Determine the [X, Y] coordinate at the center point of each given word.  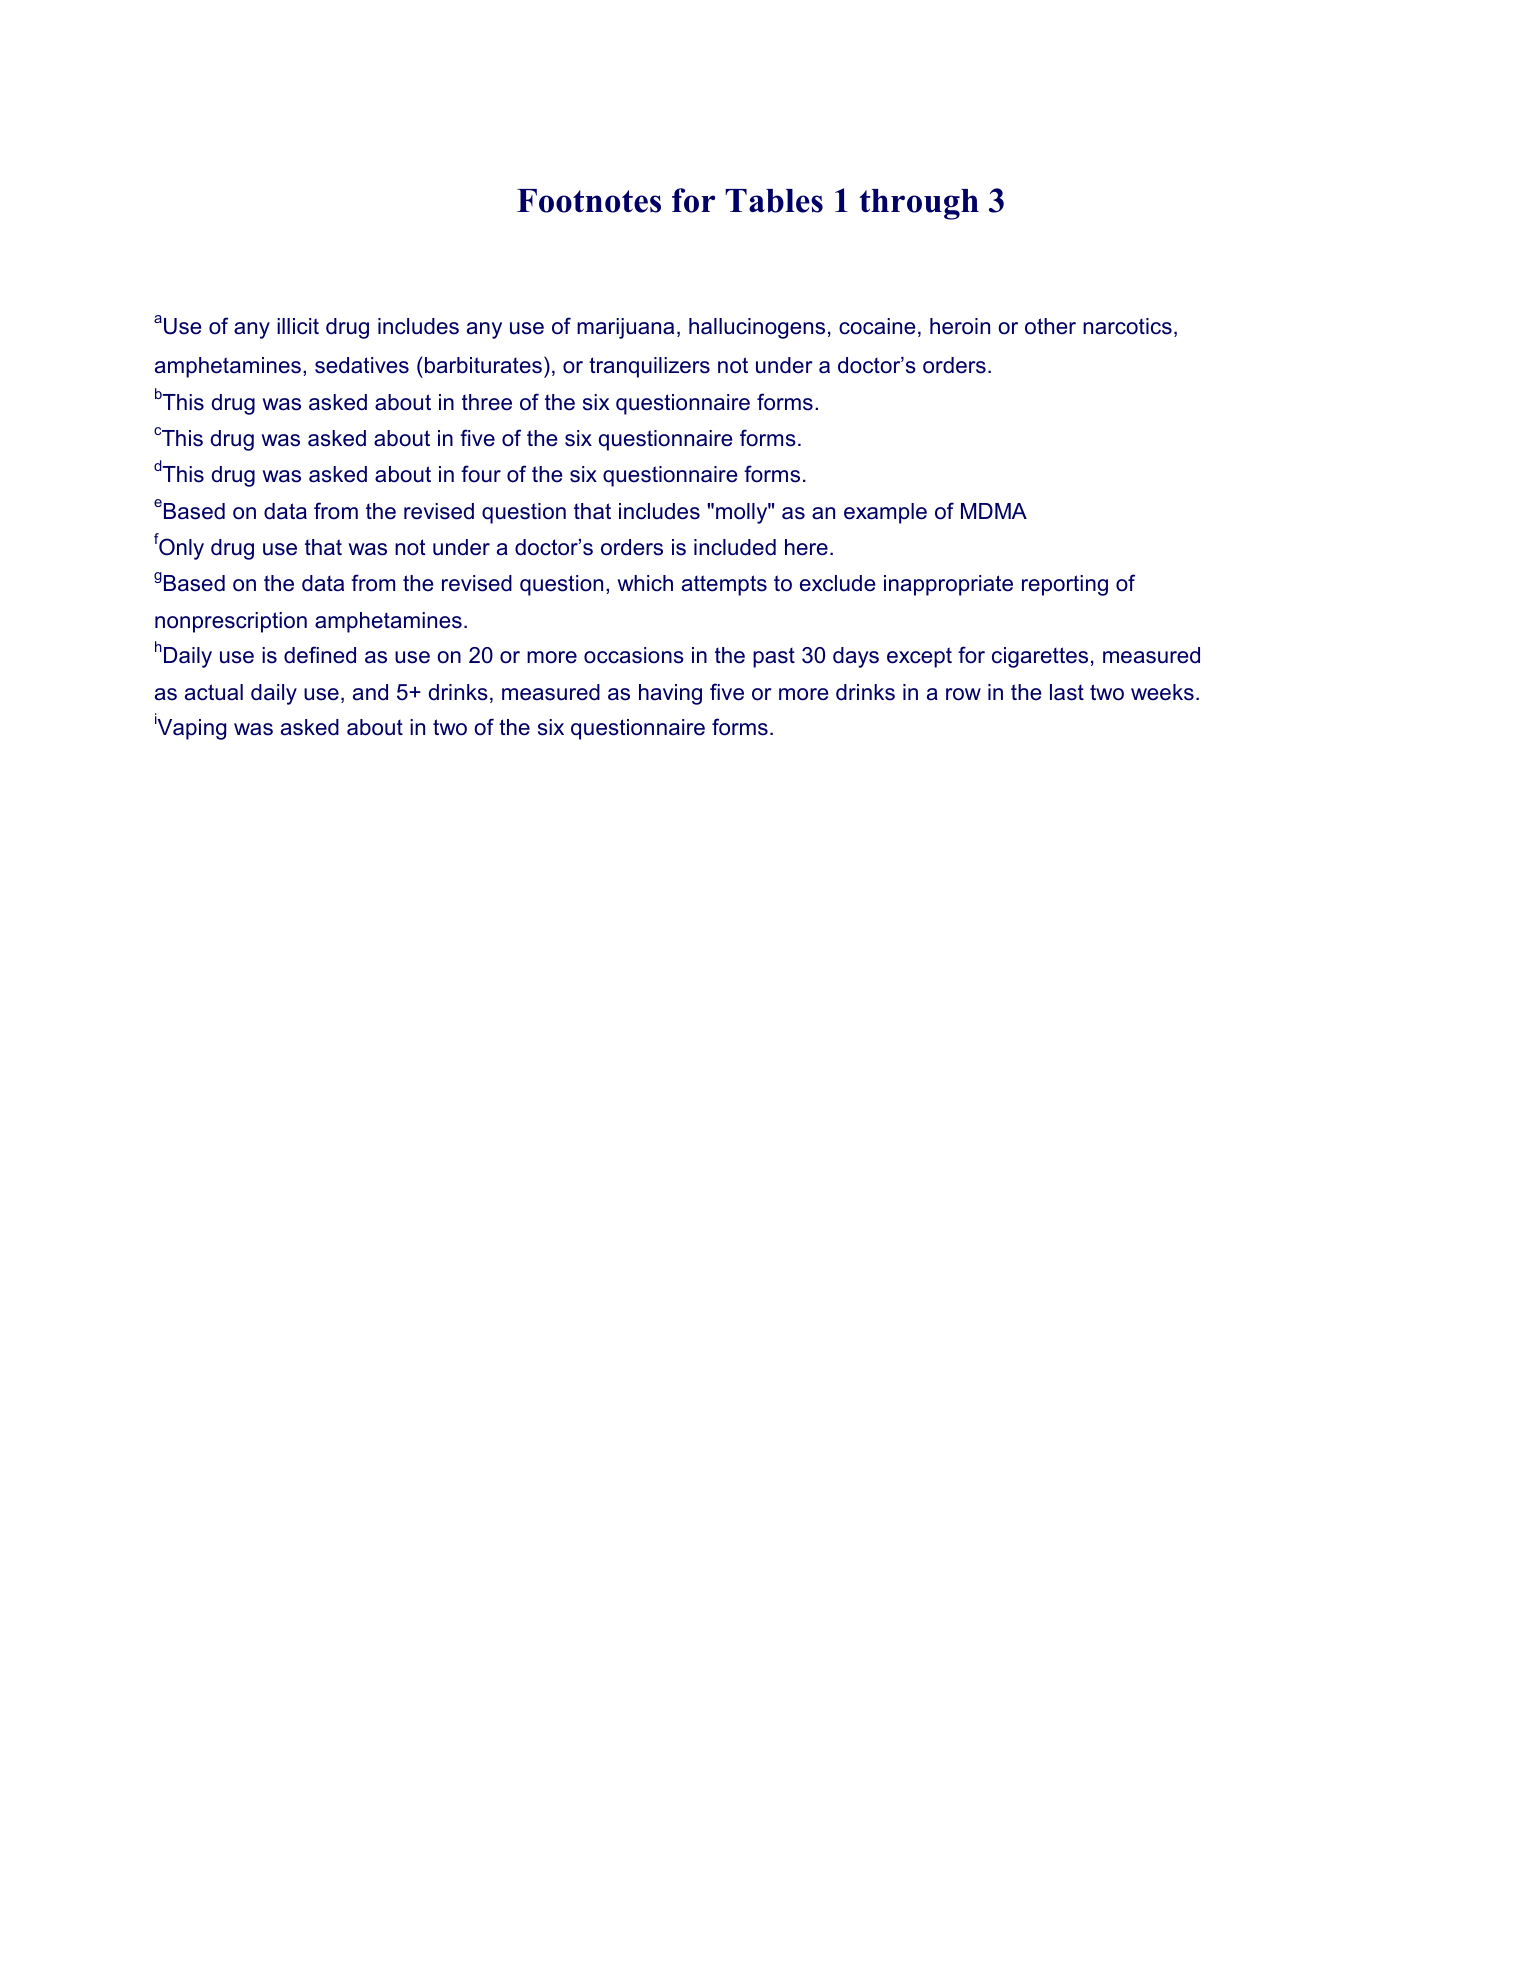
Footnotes [589, 201]
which [645, 583]
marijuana [625, 328]
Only [180, 548]
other [1050, 326]
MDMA [994, 511]
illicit [298, 326]
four [481, 474]
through [919, 204]
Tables [774, 201]
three [487, 402]
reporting [1065, 585]
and [370, 692]
